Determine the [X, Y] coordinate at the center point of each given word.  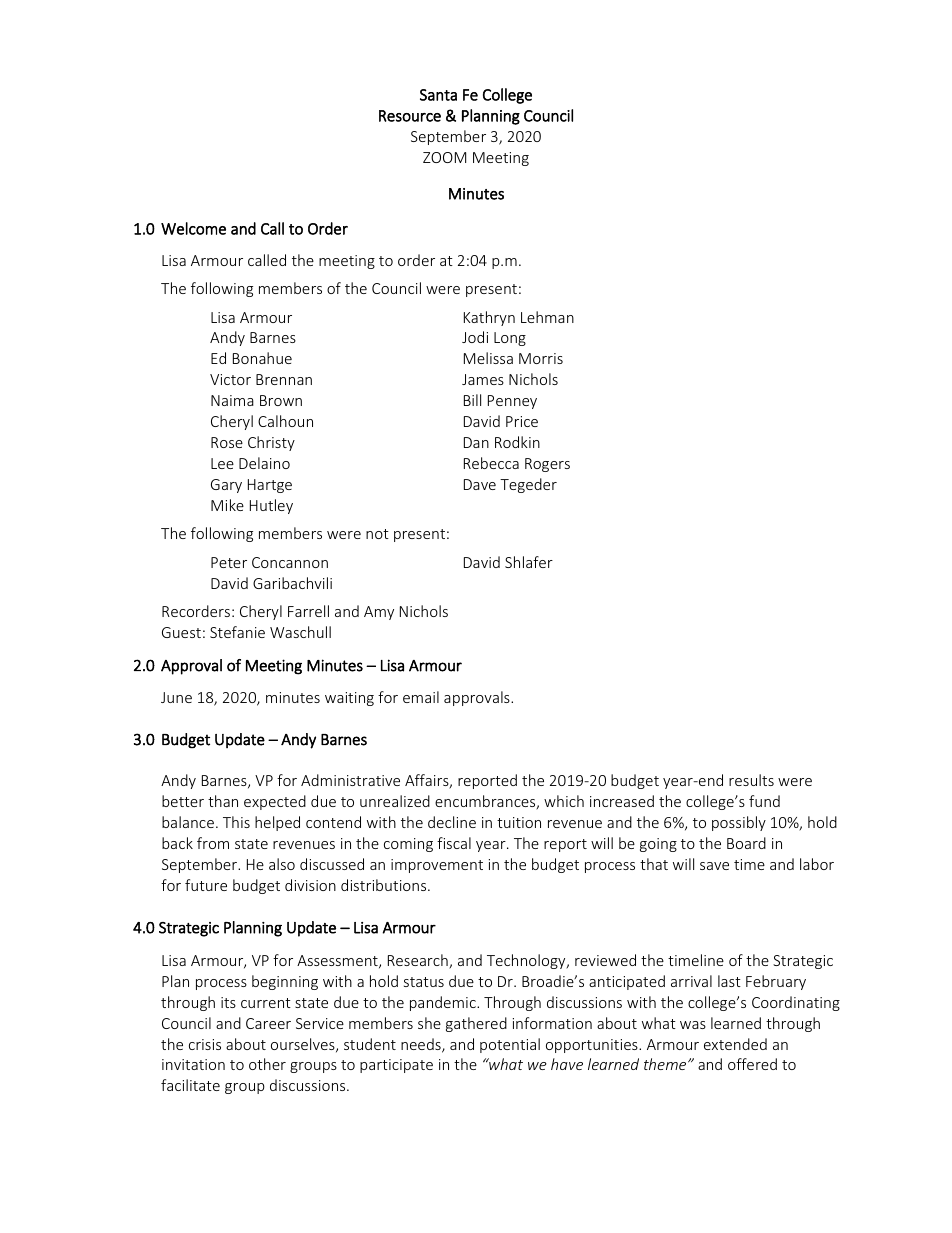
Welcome [193, 228]
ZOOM [444, 157]
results [751, 780]
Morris [541, 358]
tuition [519, 822]
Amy [379, 613]
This [236, 822]
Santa [438, 95]
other [267, 1064]
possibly [739, 823]
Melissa [488, 358]
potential [510, 1045]
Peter [229, 562]
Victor [230, 379]
